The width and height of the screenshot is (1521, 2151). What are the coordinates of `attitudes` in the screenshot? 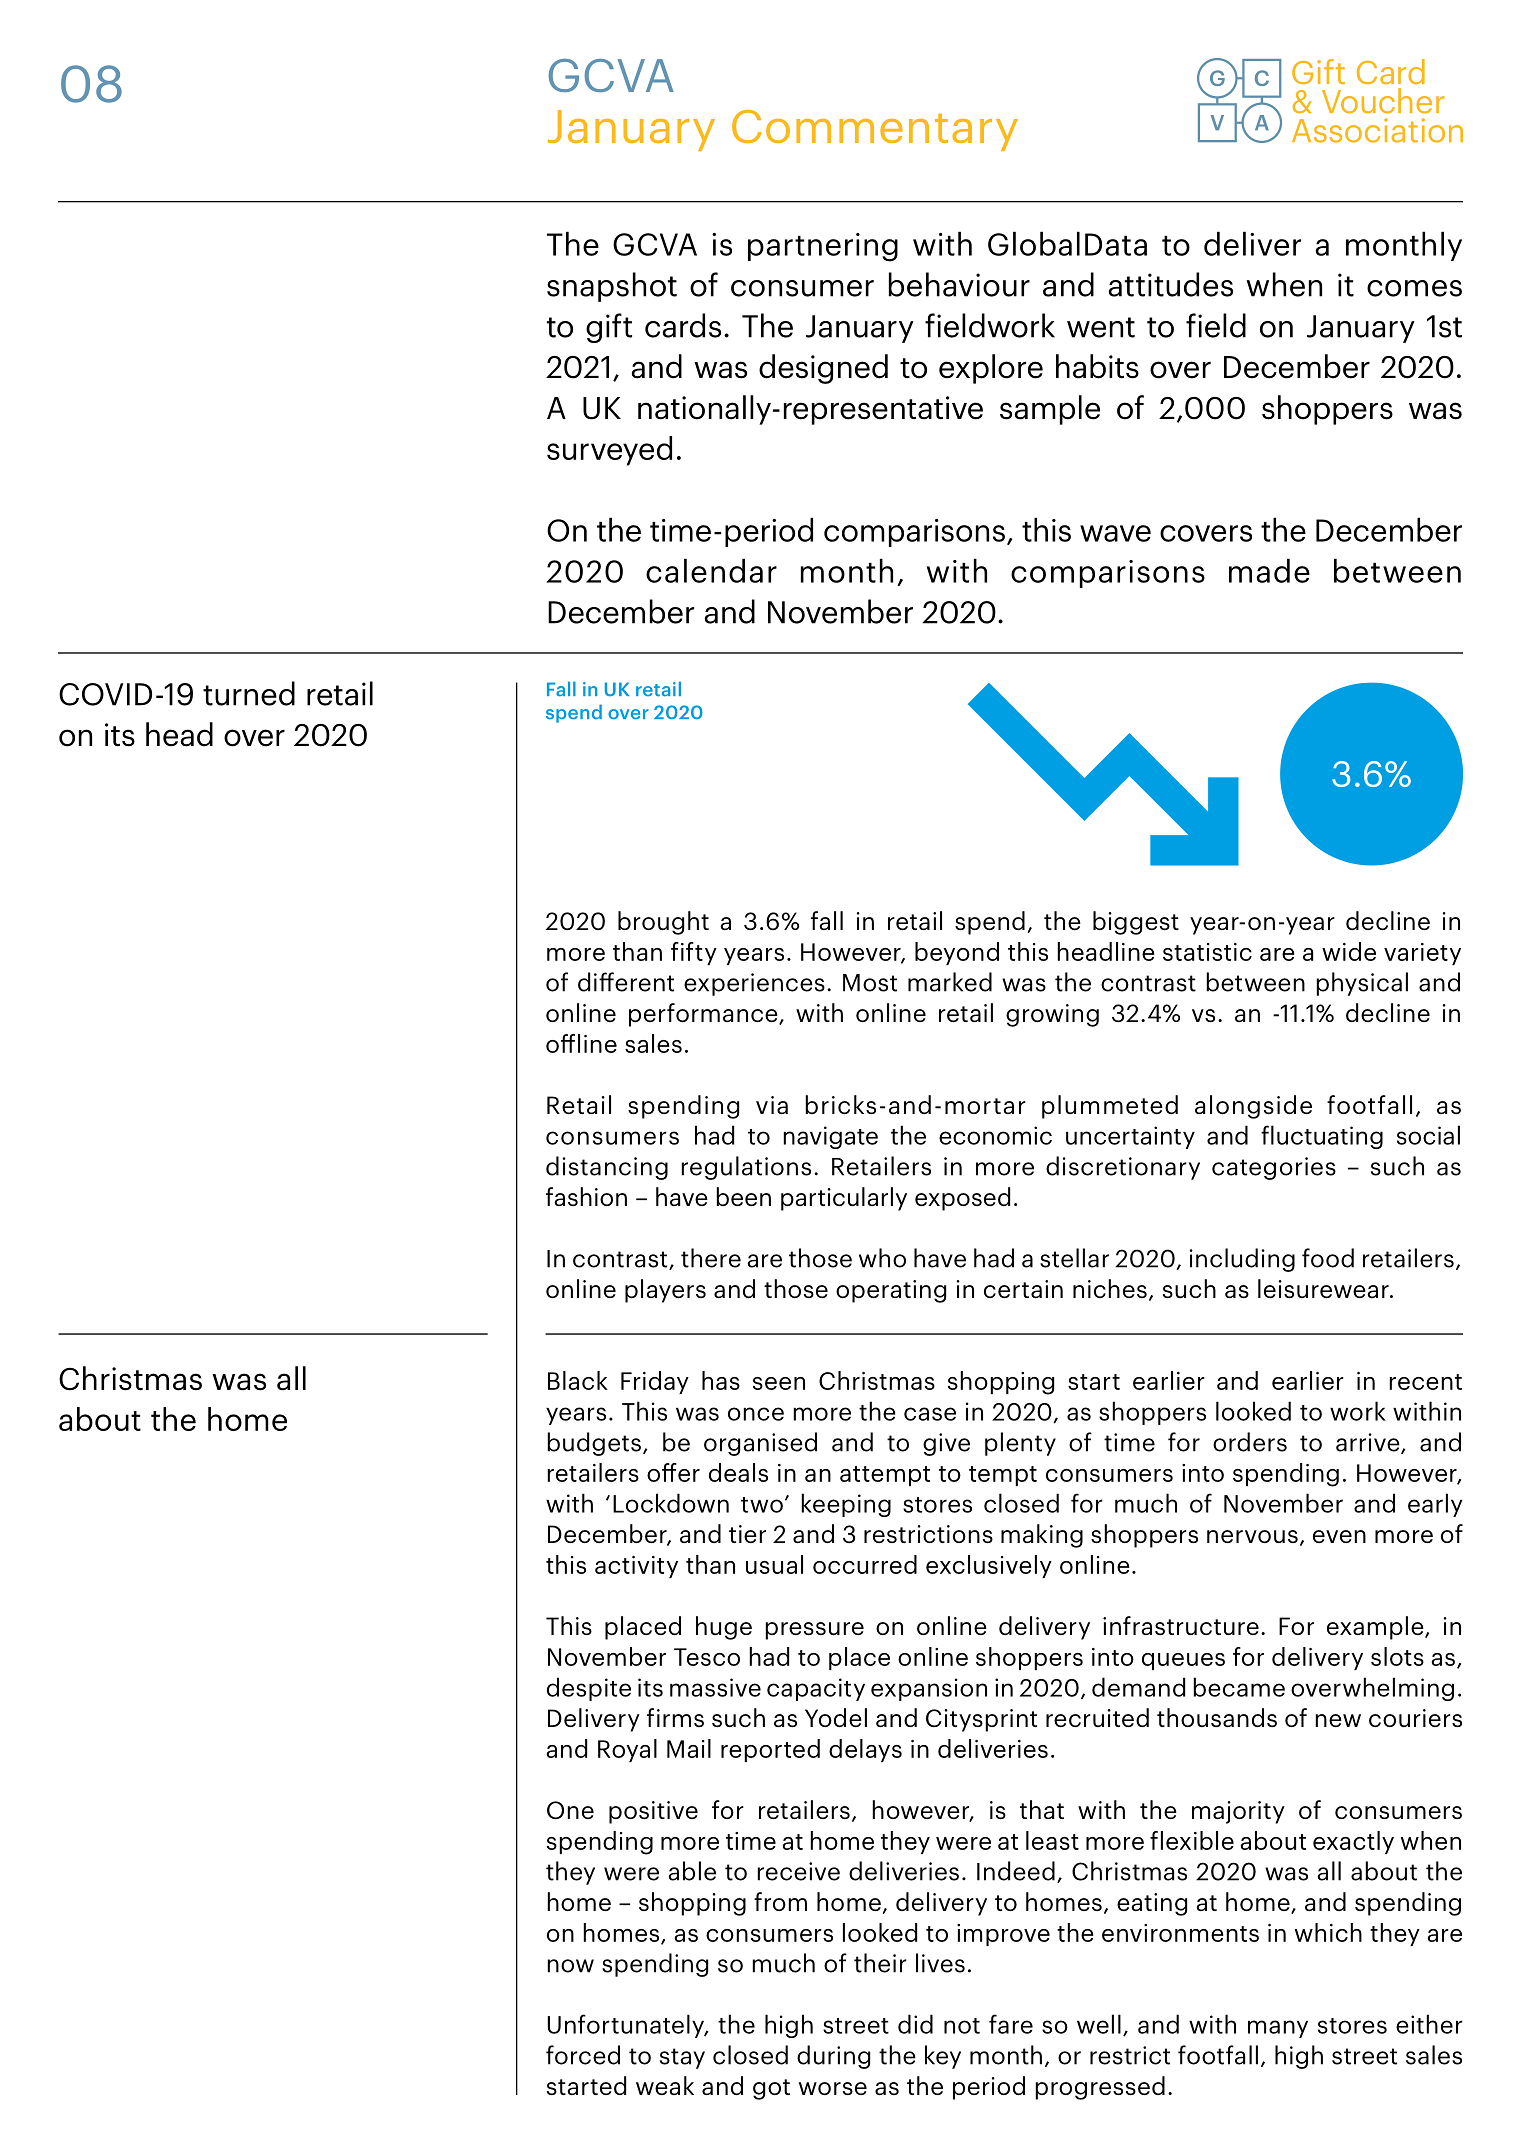 It's located at (1170, 284).
